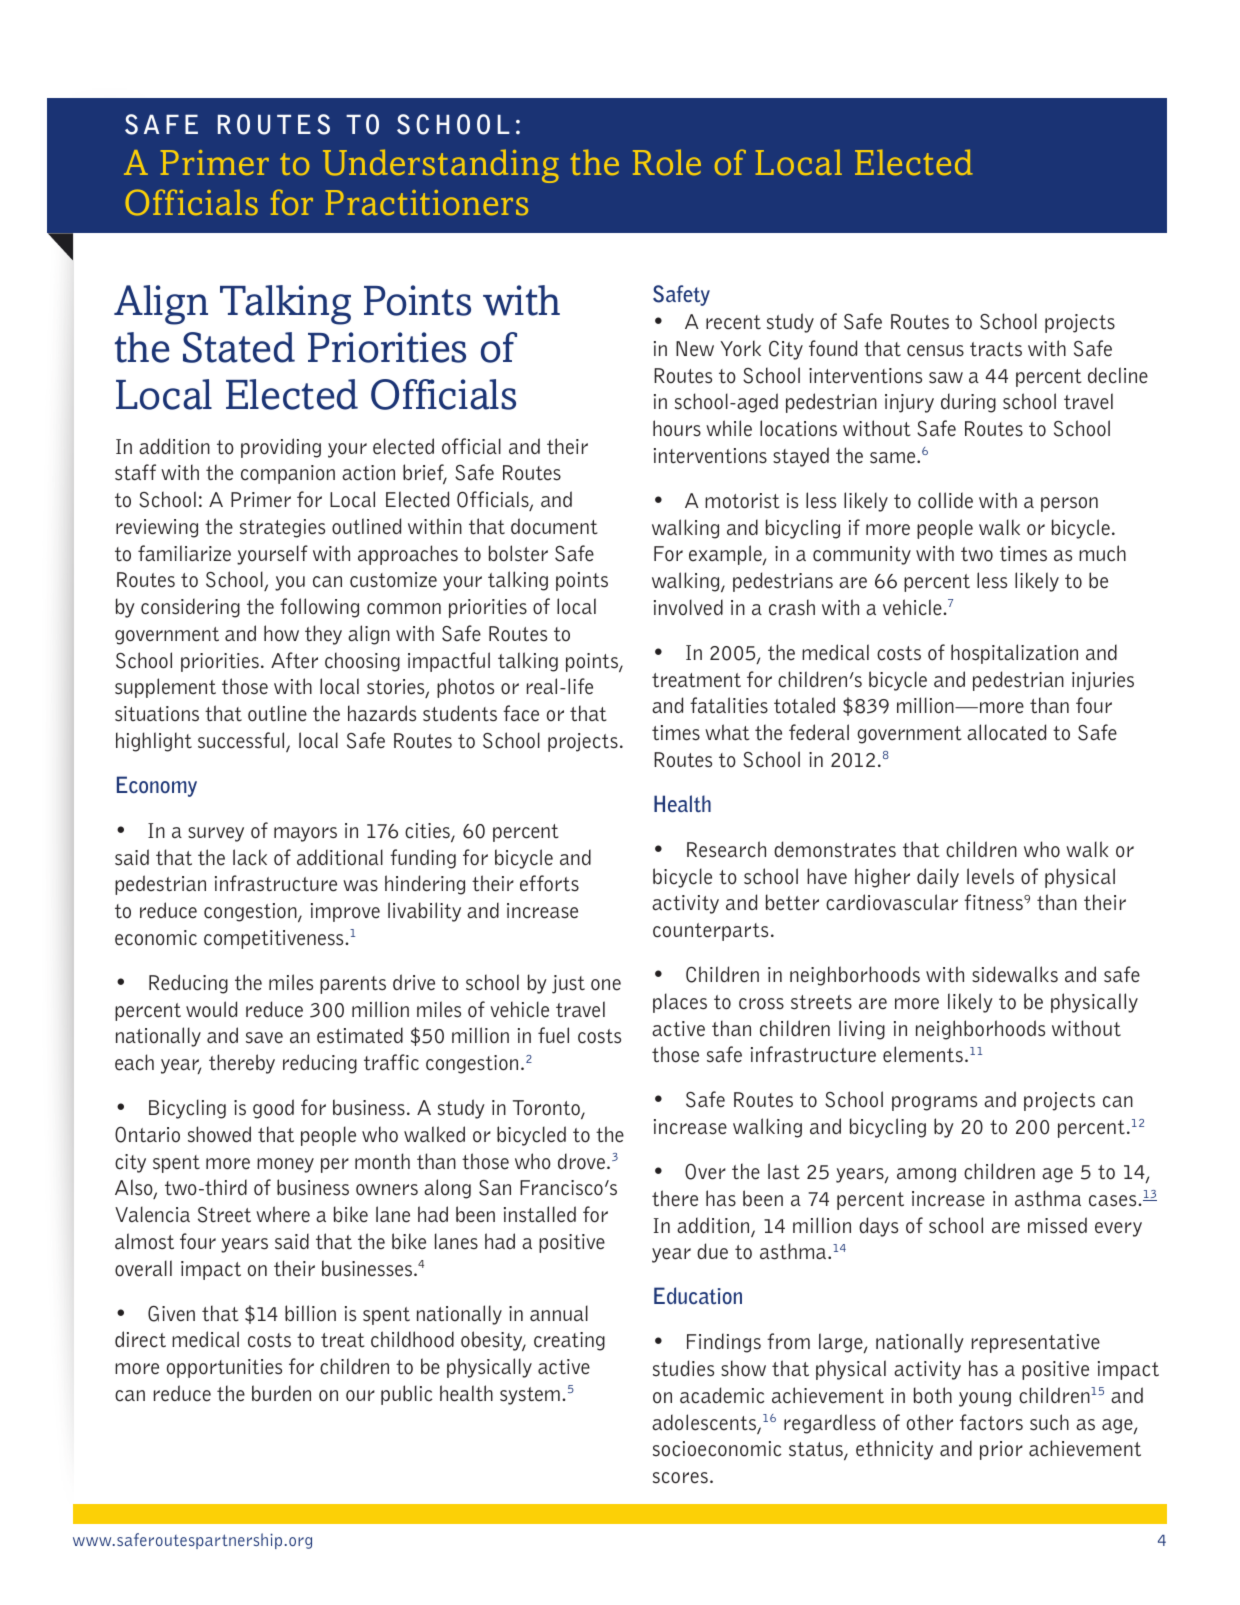 Image resolution: width=1240 pixels, height=1605 pixels. I want to click on Role, so click(667, 162).
